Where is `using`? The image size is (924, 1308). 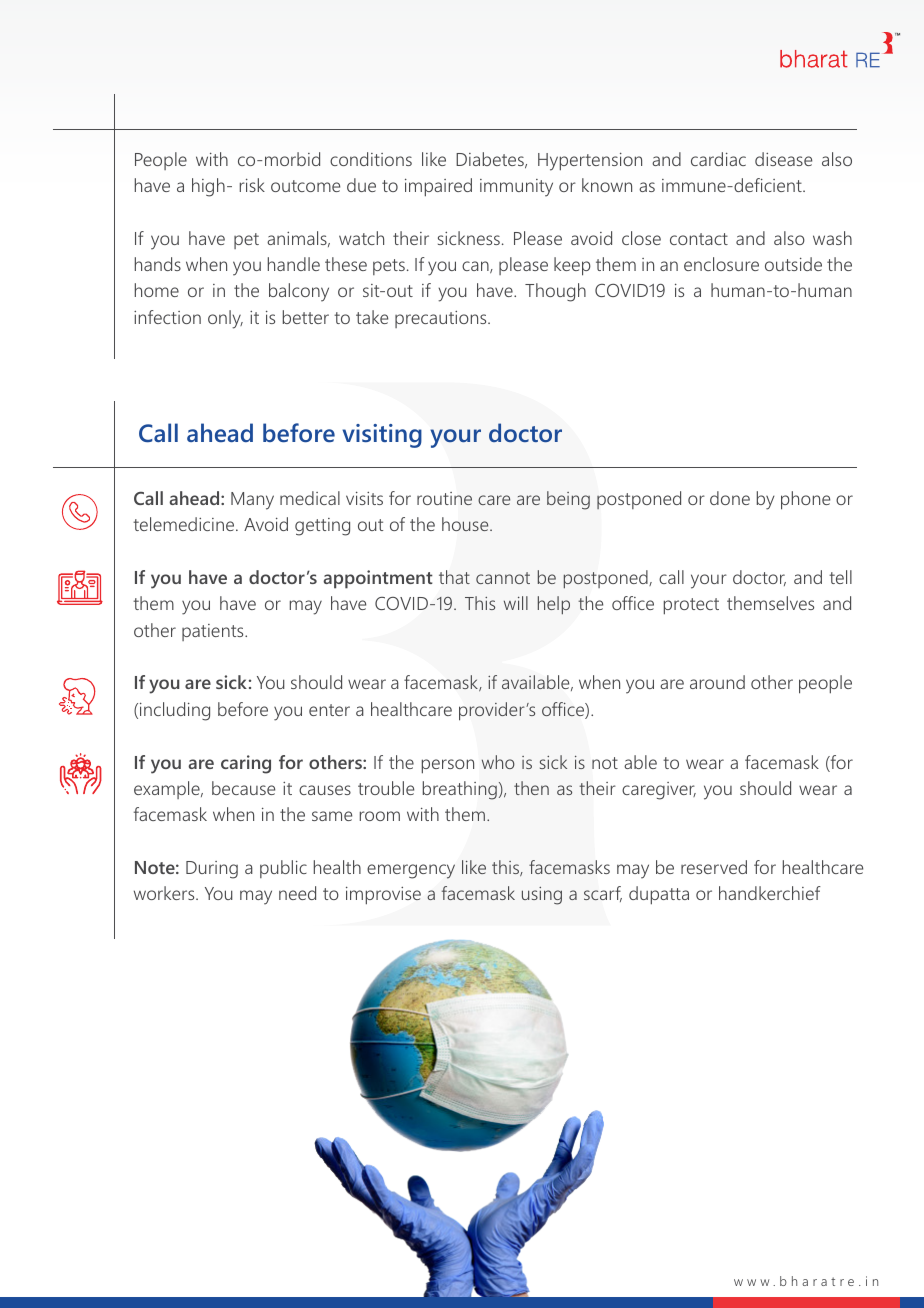 using is located at coordinates (542, 896).
